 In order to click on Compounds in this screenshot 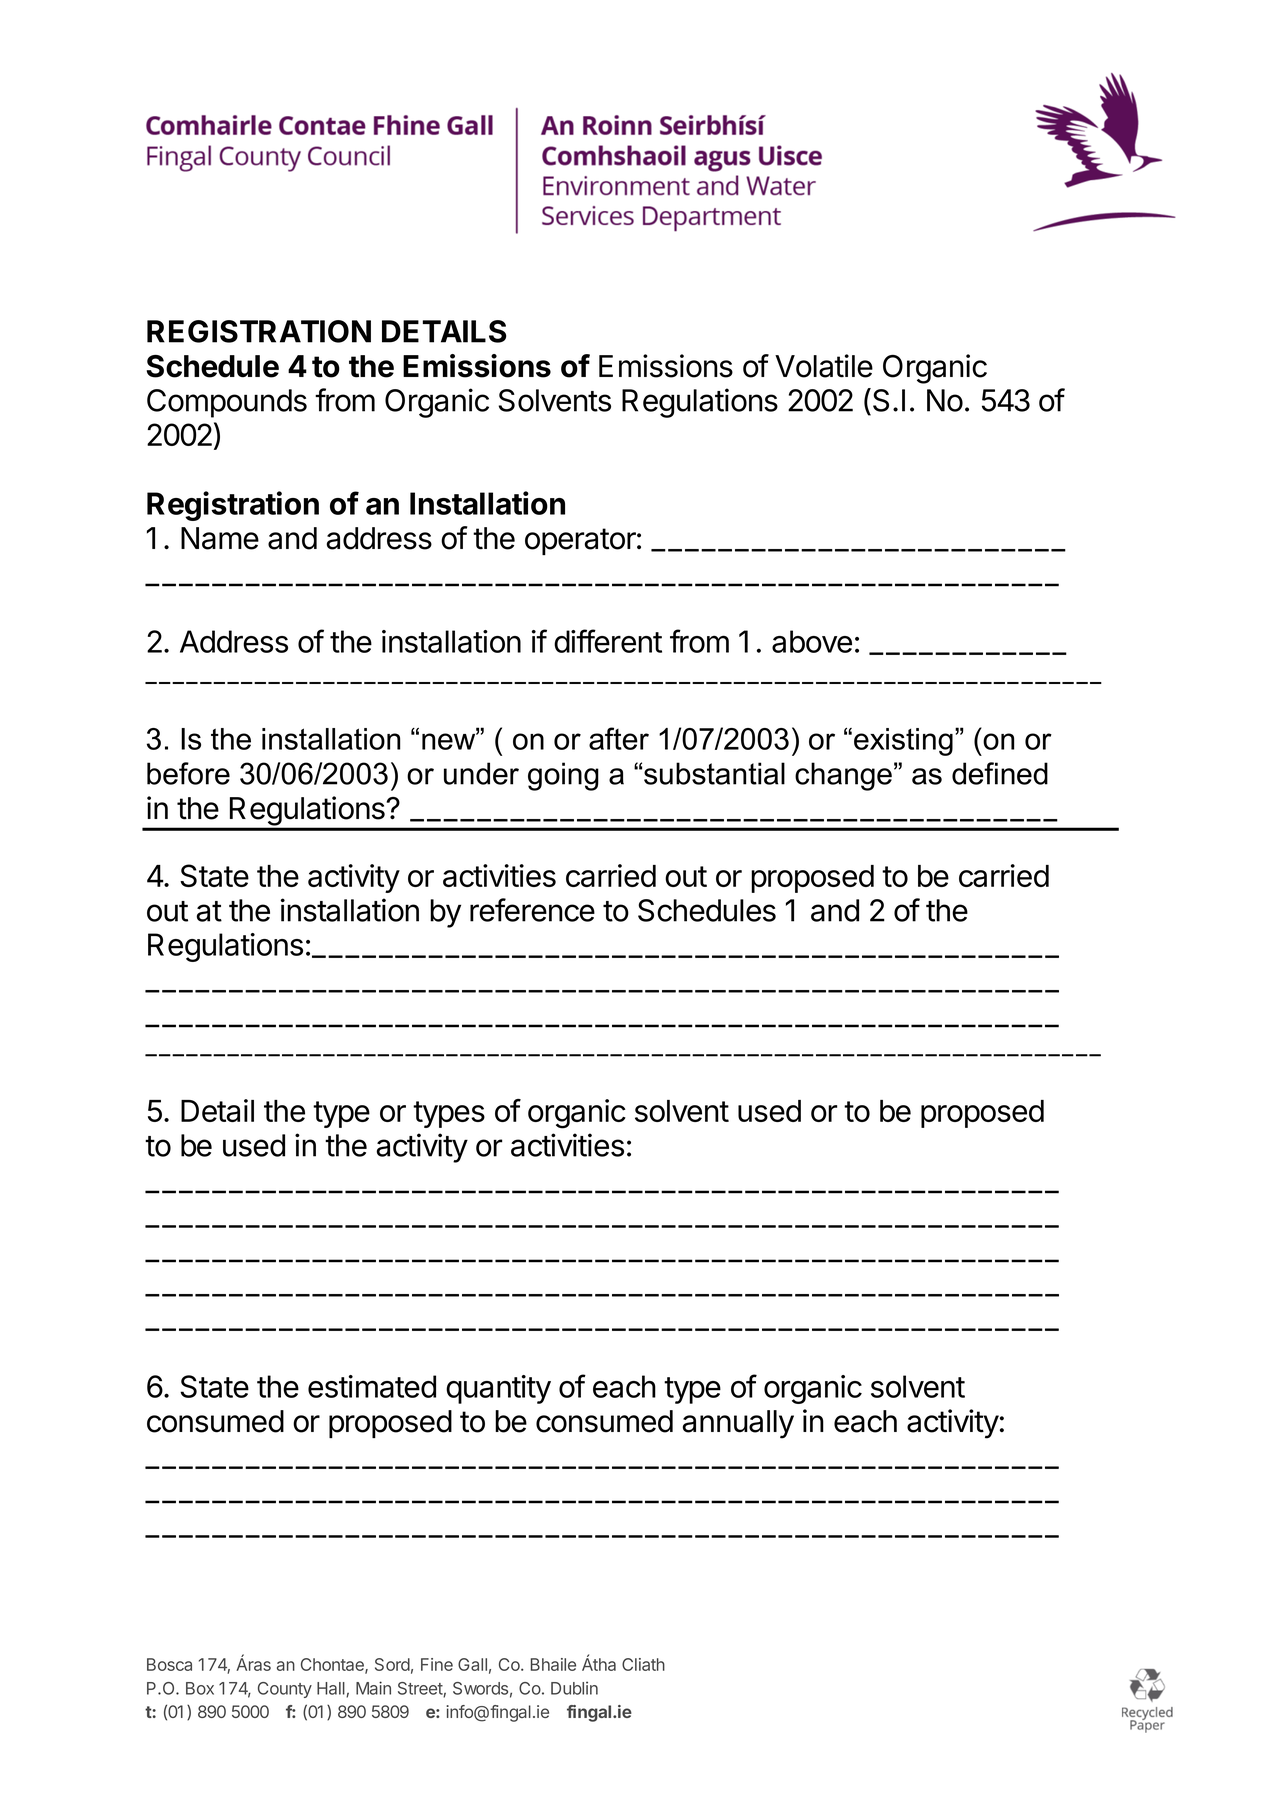, I will do `click(227, 403)`.
